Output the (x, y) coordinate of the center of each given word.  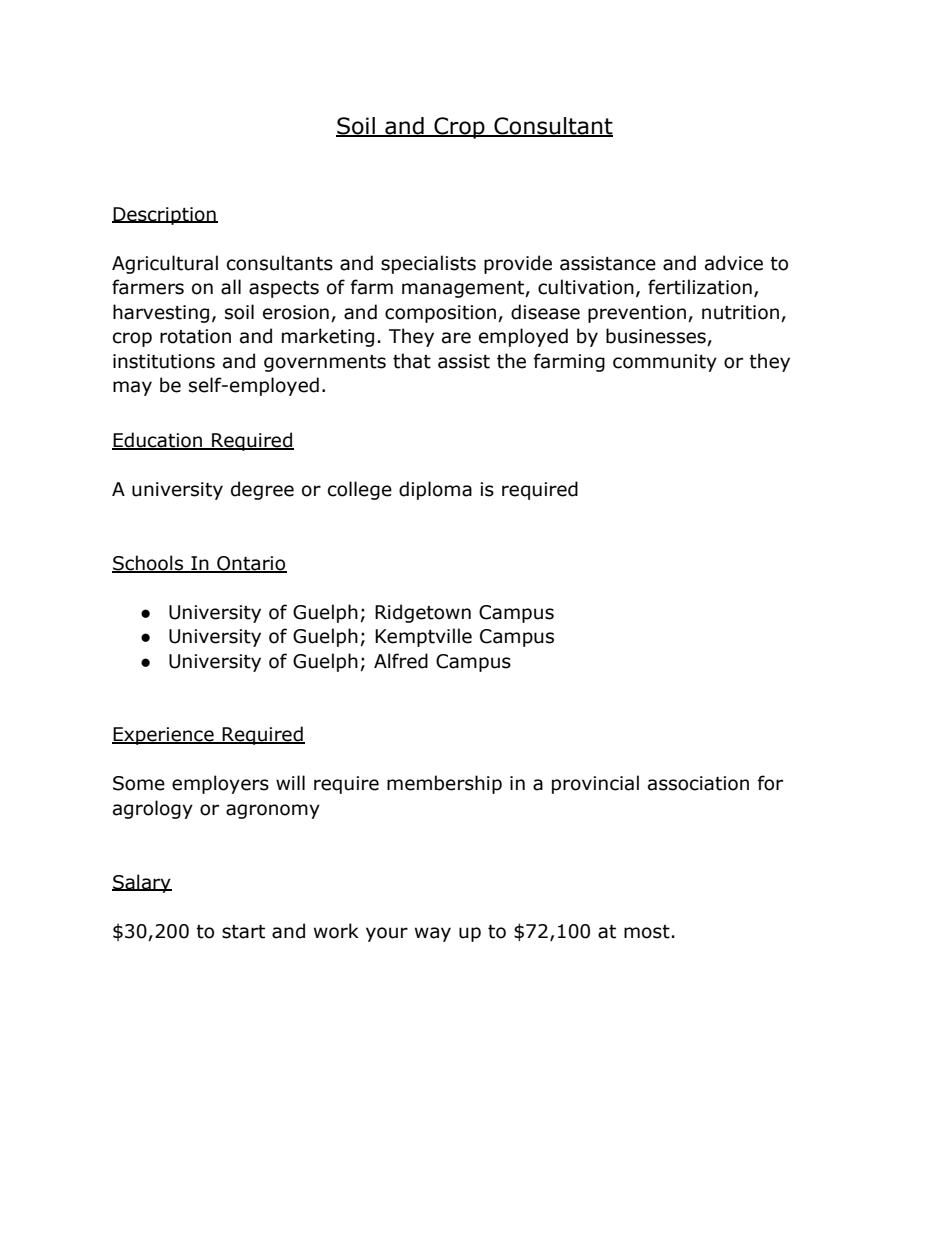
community (665, 363)
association (698, 783)
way (433, 934)
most (647, 932)
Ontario (251, 564)
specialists (428, 264)
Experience (164, 736)
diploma (435, 490)
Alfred (401, 661)
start (243, 932)
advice (734, 263)
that (412, 361)
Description (165, 216)
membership (444, 784)
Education (158, 441)
